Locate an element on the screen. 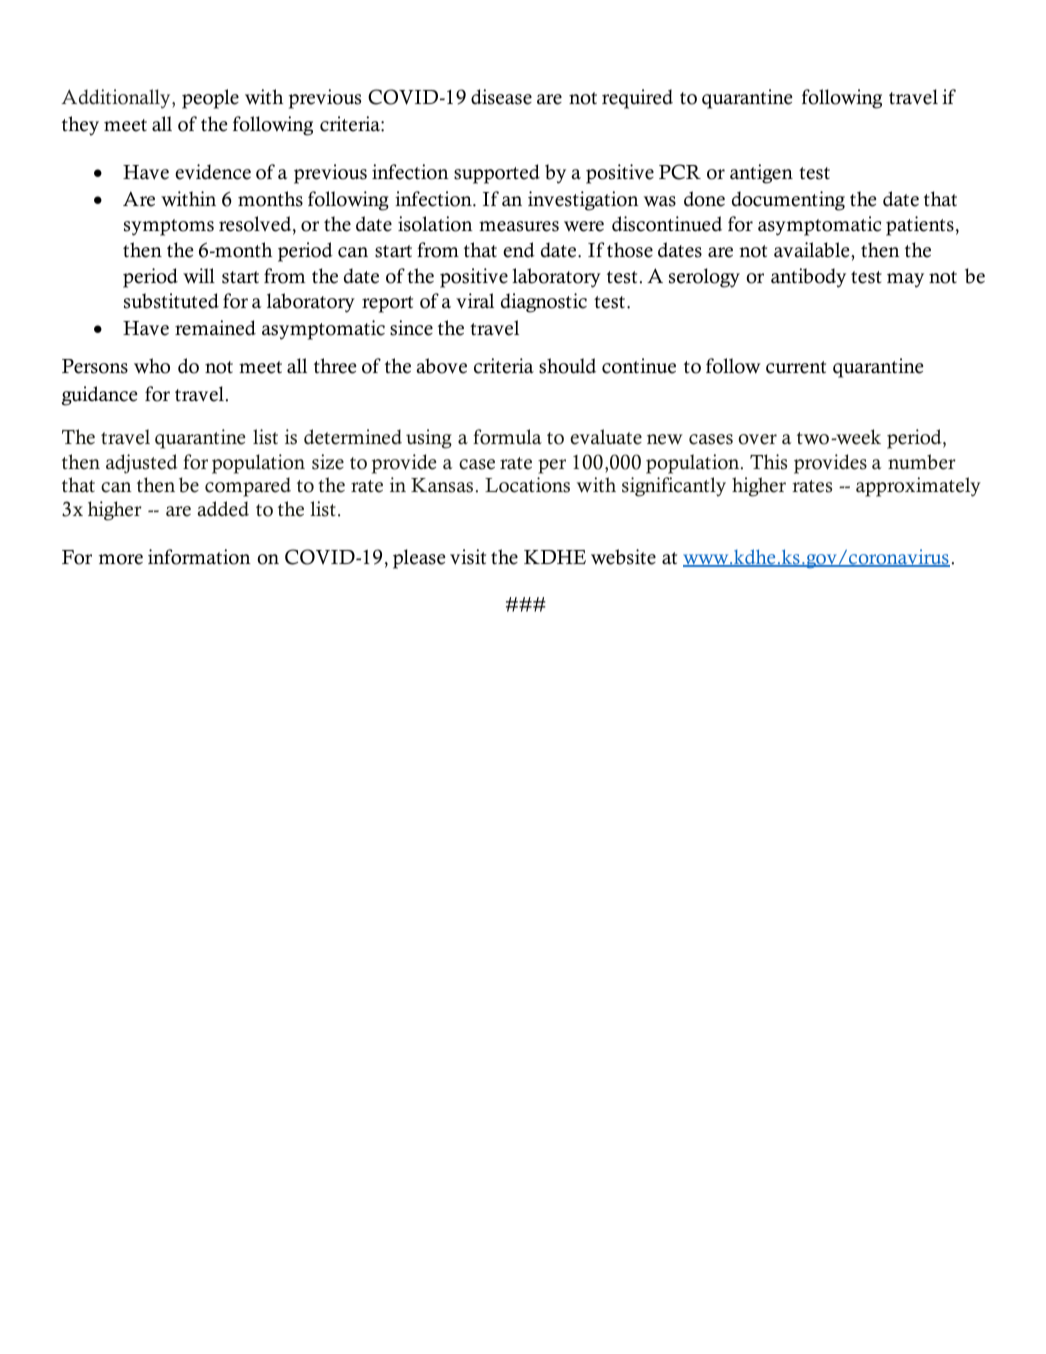 This screenshot has height=1354, width=1046. required is located at coordinates (637, 99).
